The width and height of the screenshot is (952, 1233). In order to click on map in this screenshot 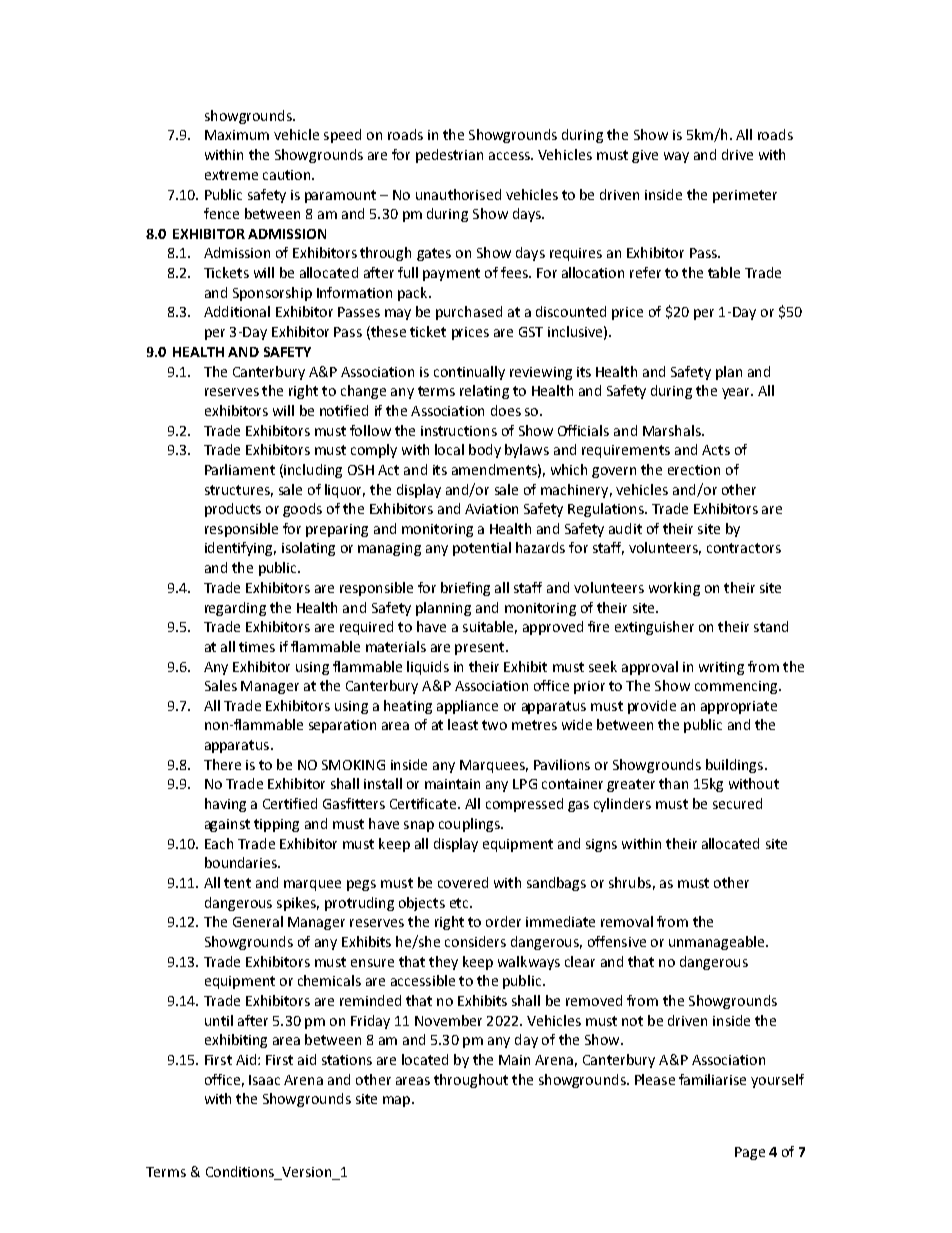, I will do `click(396, 1101)`.
